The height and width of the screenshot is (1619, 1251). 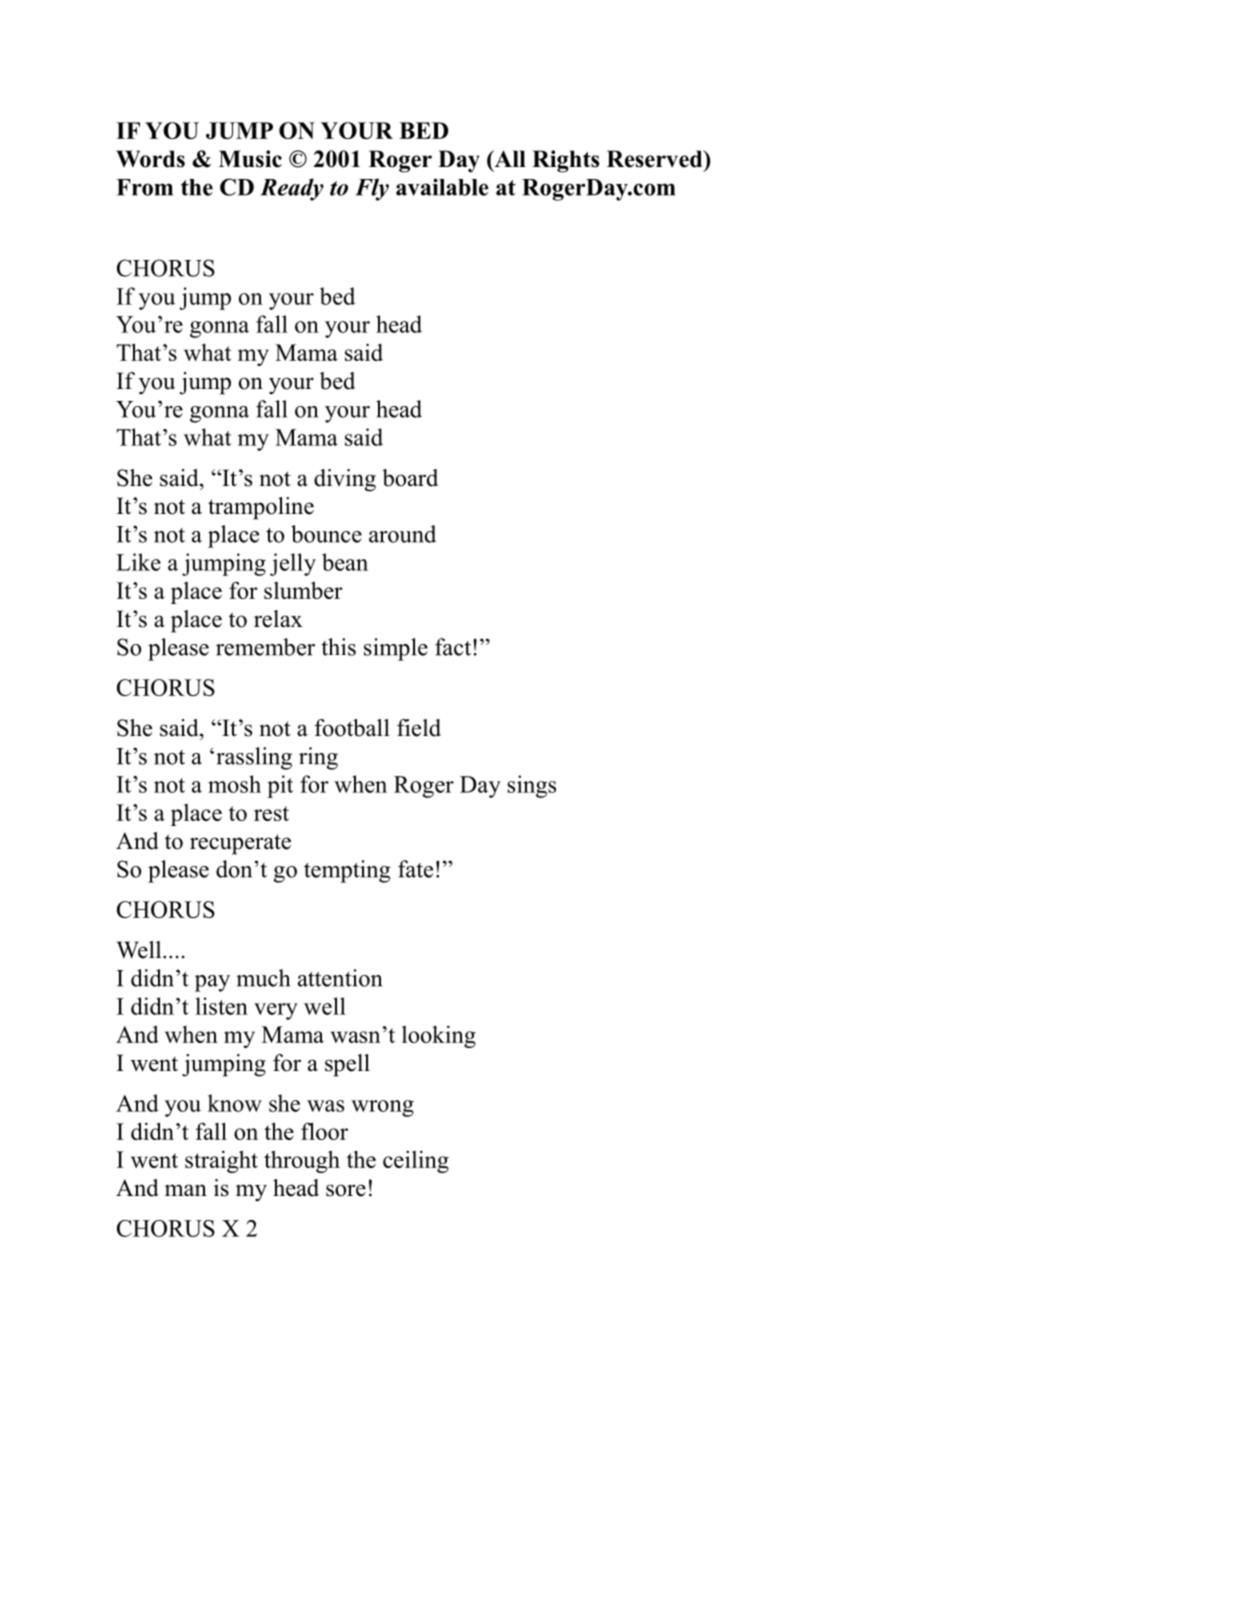 I want to click on From, so click(x=144, y=187).
